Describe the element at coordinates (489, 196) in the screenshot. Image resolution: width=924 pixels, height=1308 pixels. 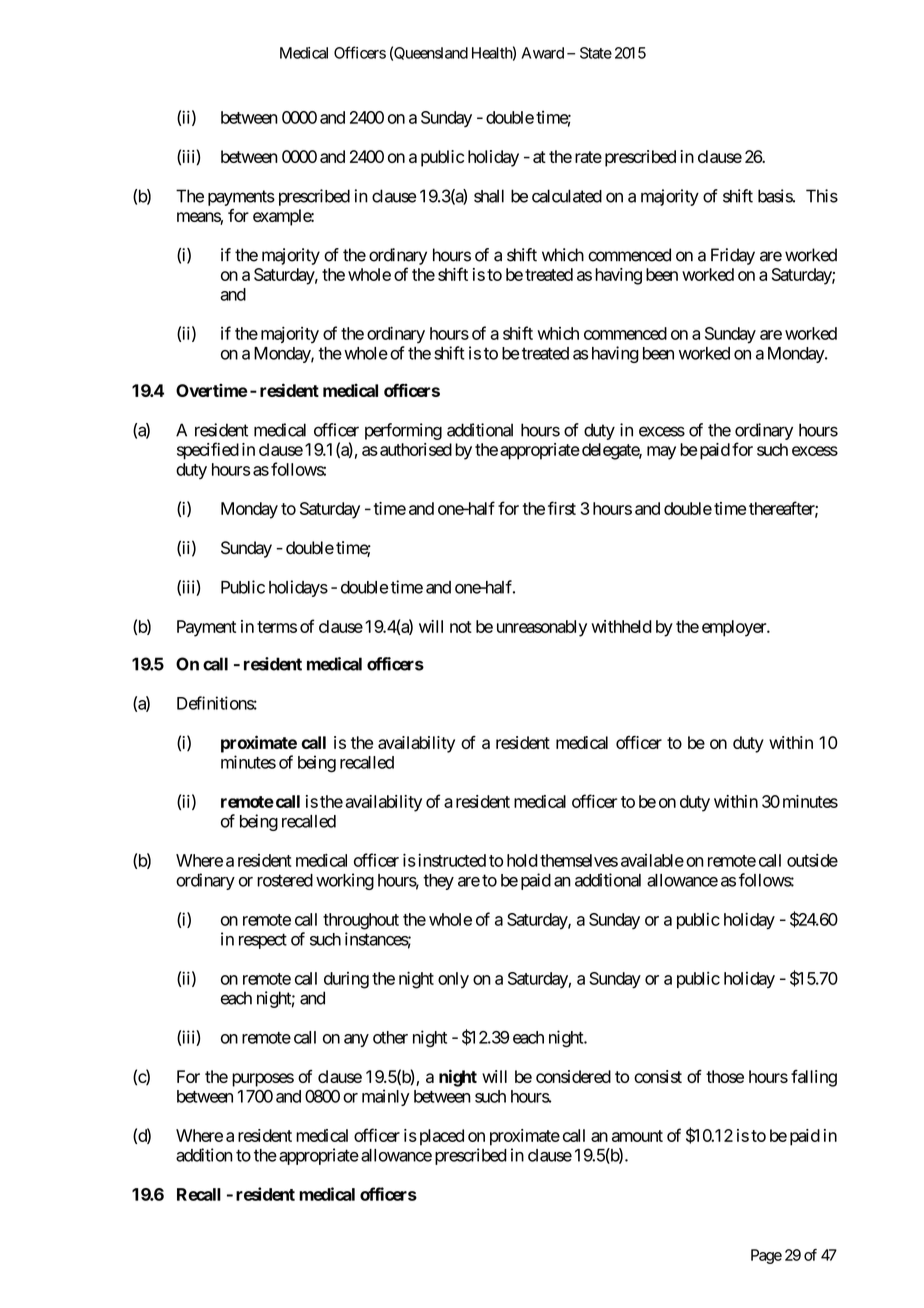
I see `shall` at that location.
